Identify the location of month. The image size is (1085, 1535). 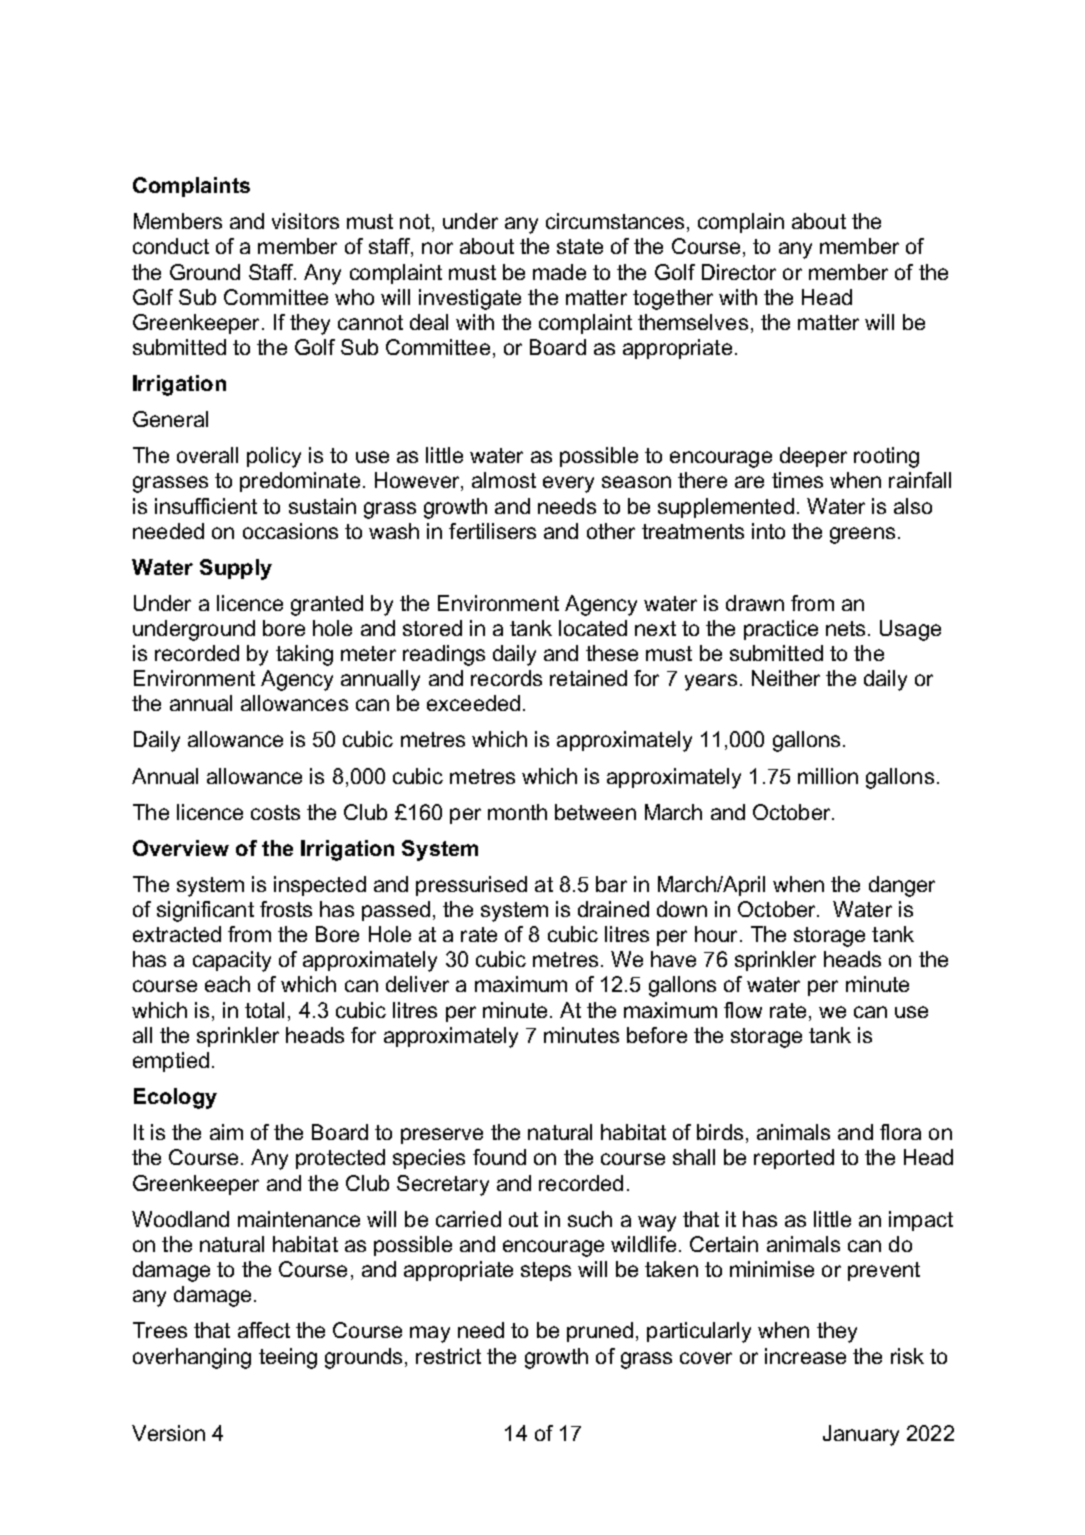
(517, 812).
